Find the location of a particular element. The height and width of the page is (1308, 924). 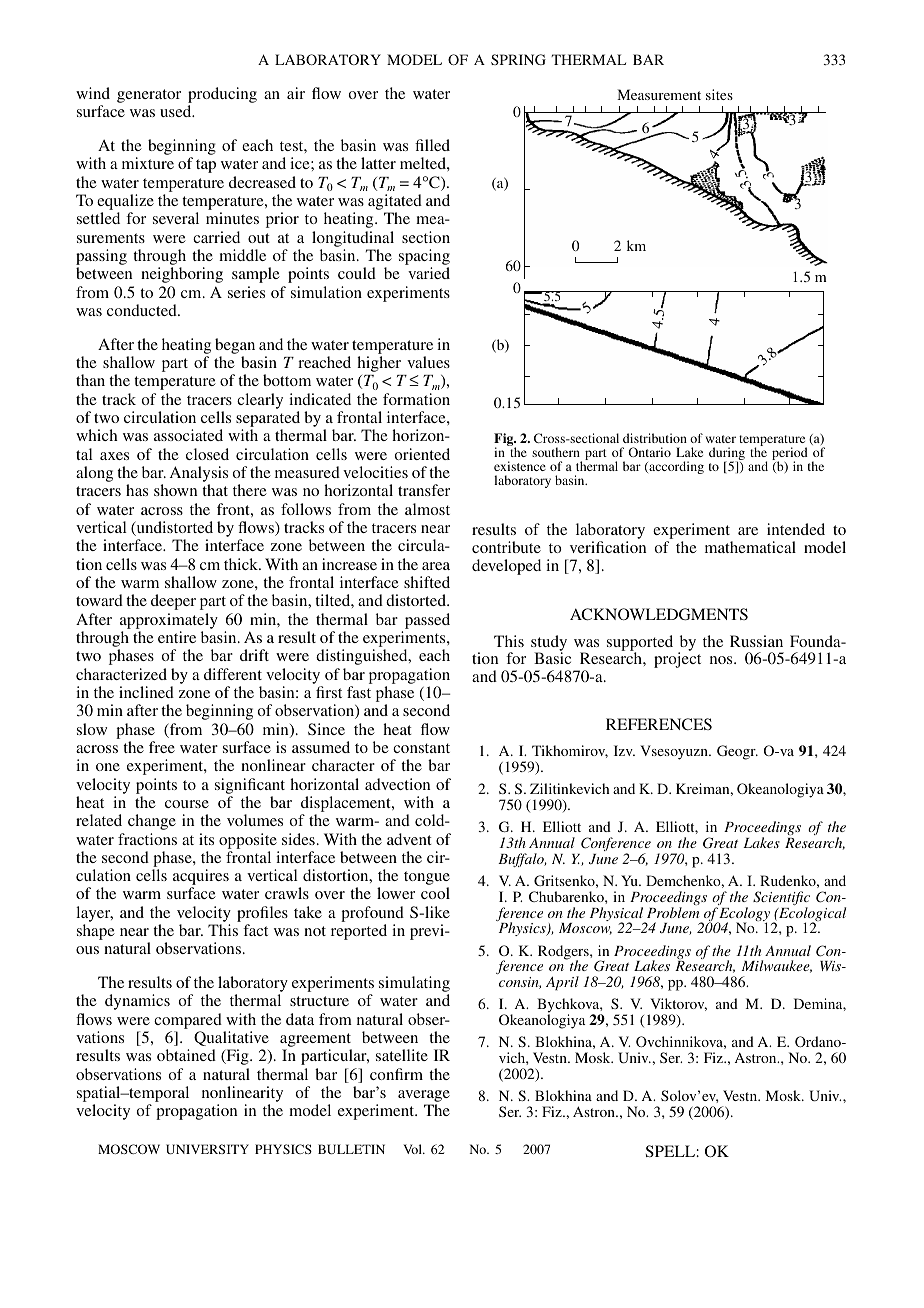

filled is located at coordinates (432, 145).
